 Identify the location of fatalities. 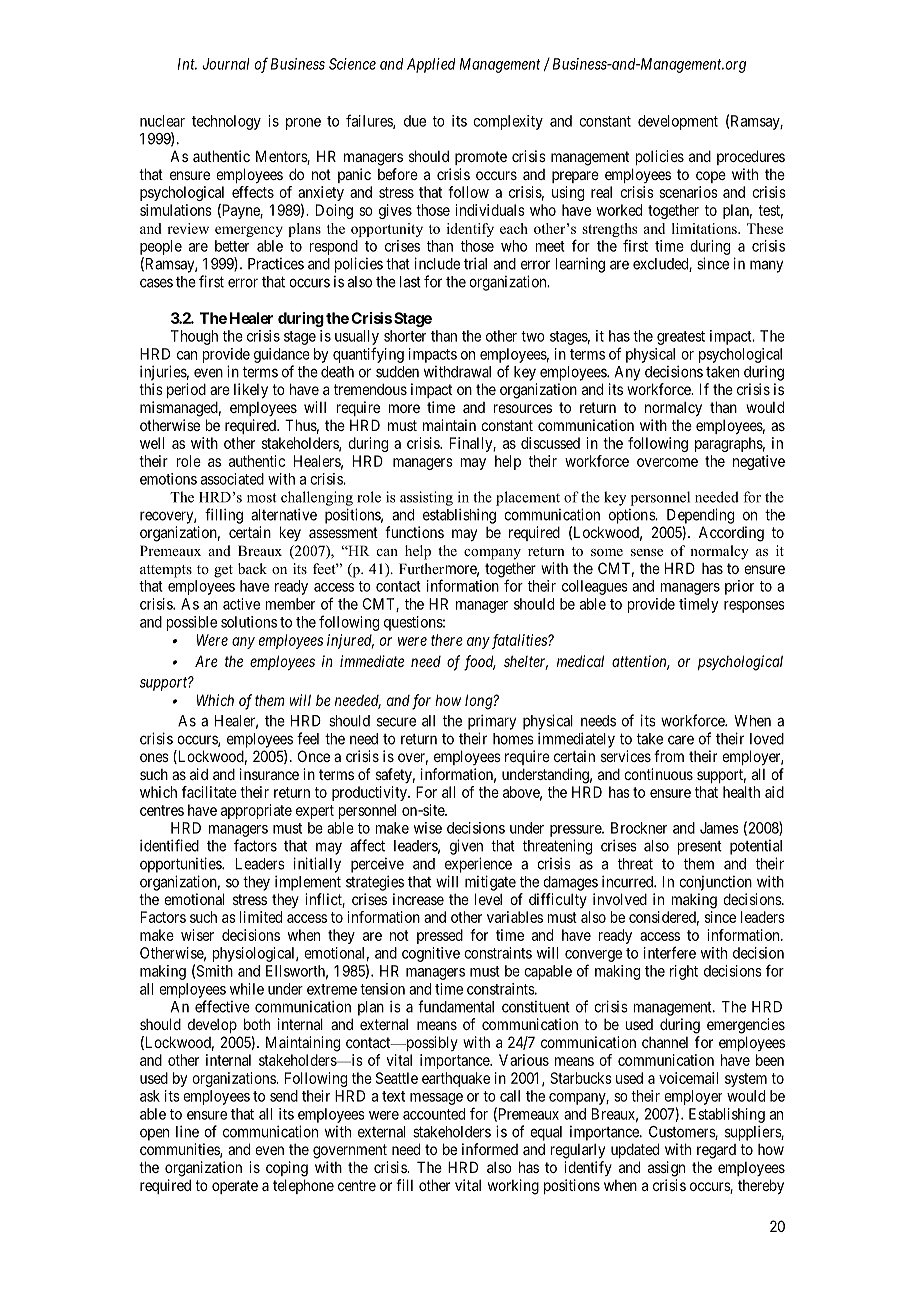
(519, 641).
